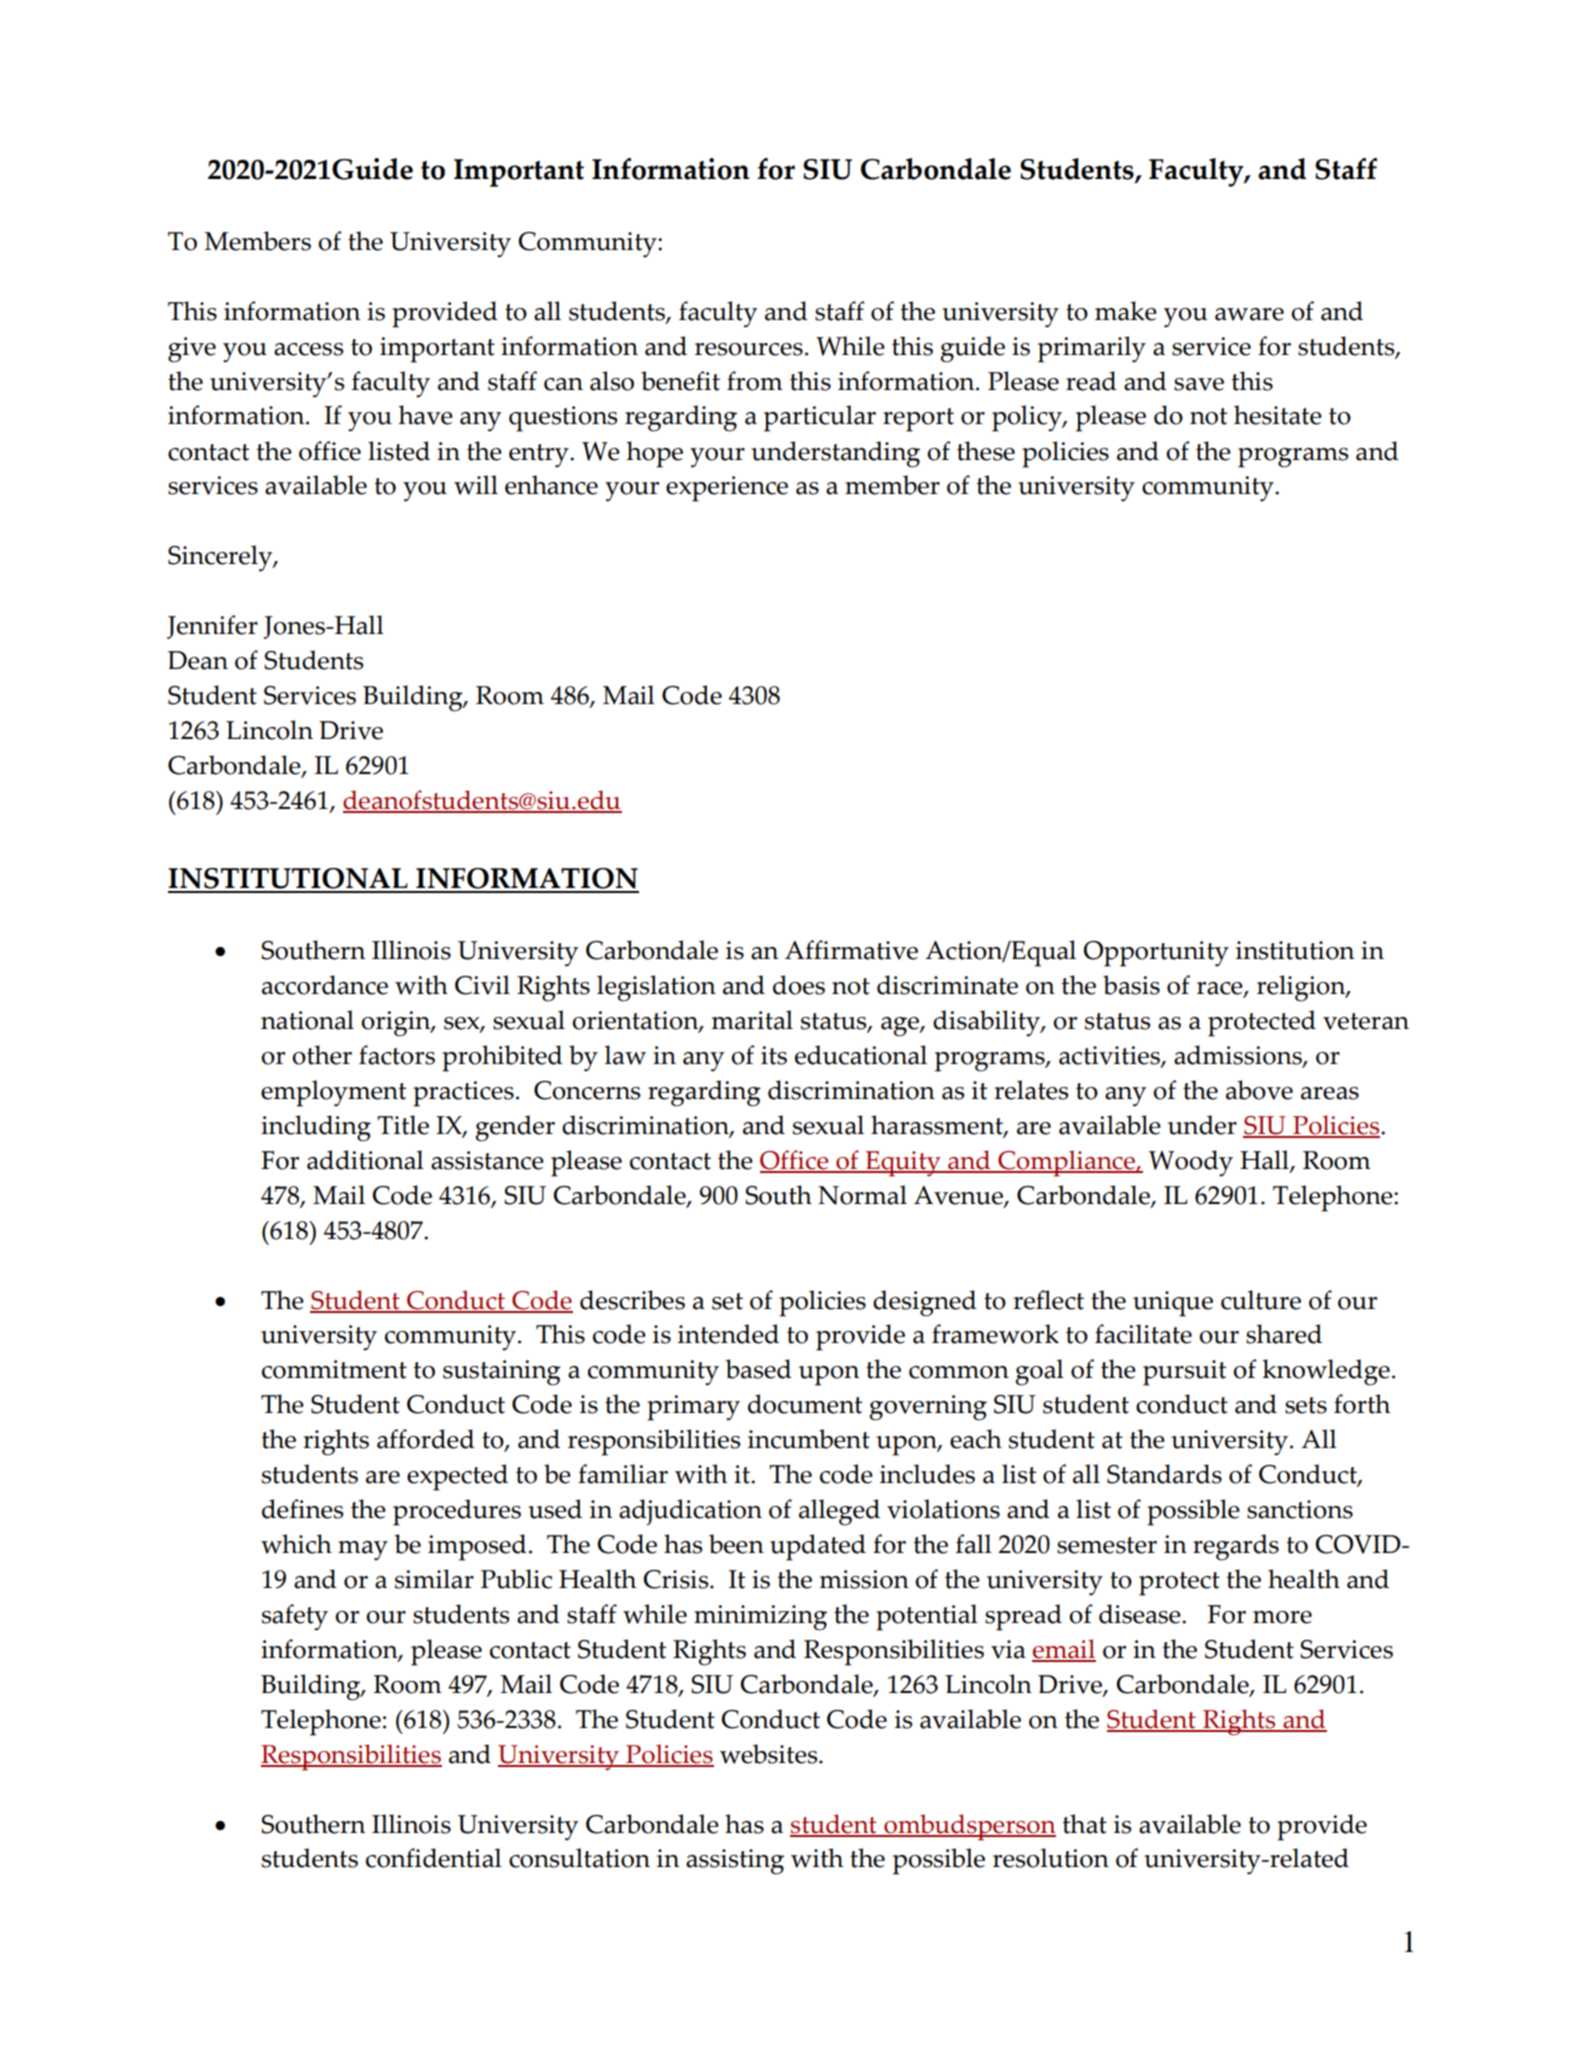 The height and width of the screenshot is (2051, 1585). Describe the element at coordinates (333, 1093) in the screenshot. I see `employment` at that location.
